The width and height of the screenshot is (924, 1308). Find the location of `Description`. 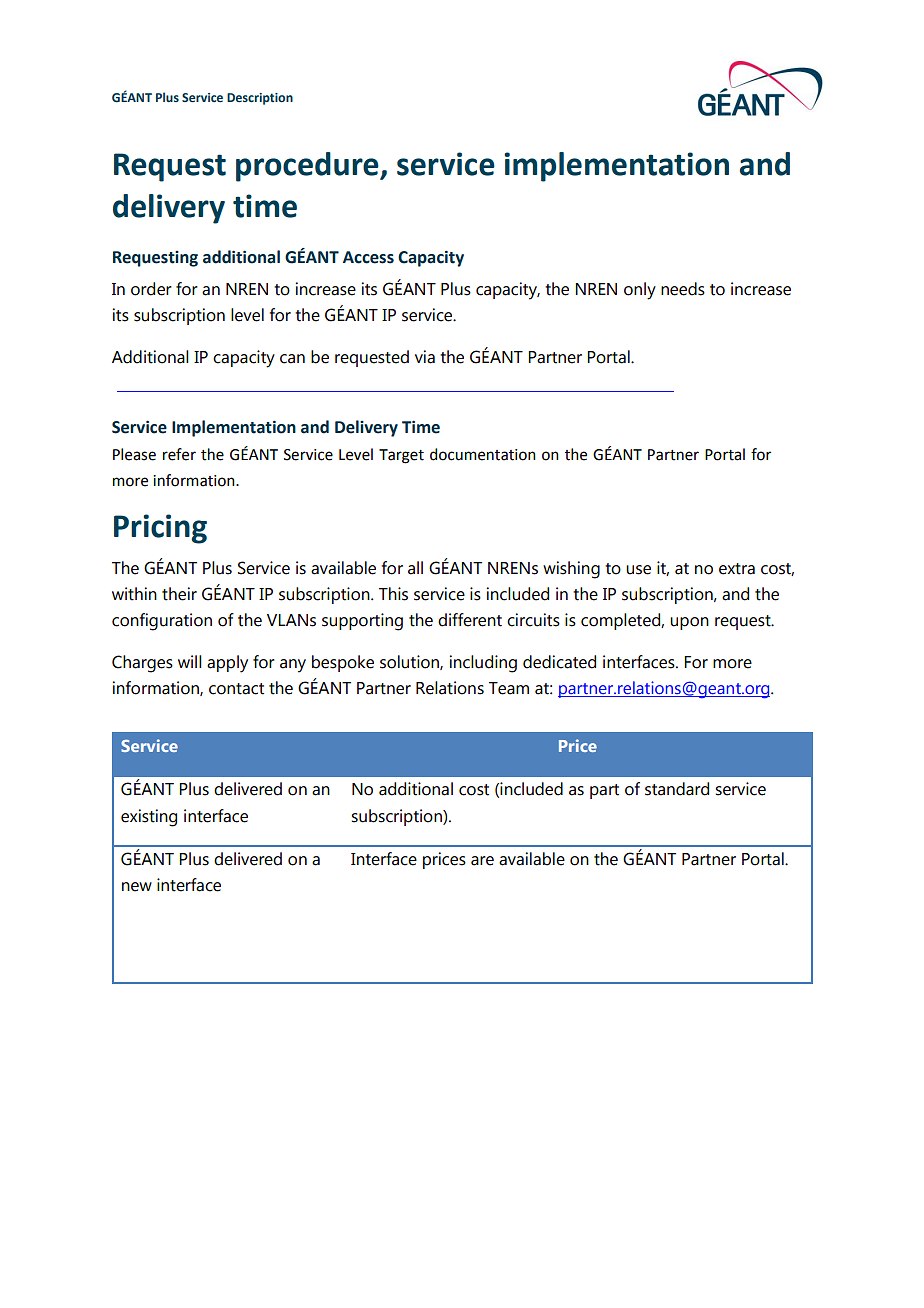

Description is located at coordinates (260, 99).
